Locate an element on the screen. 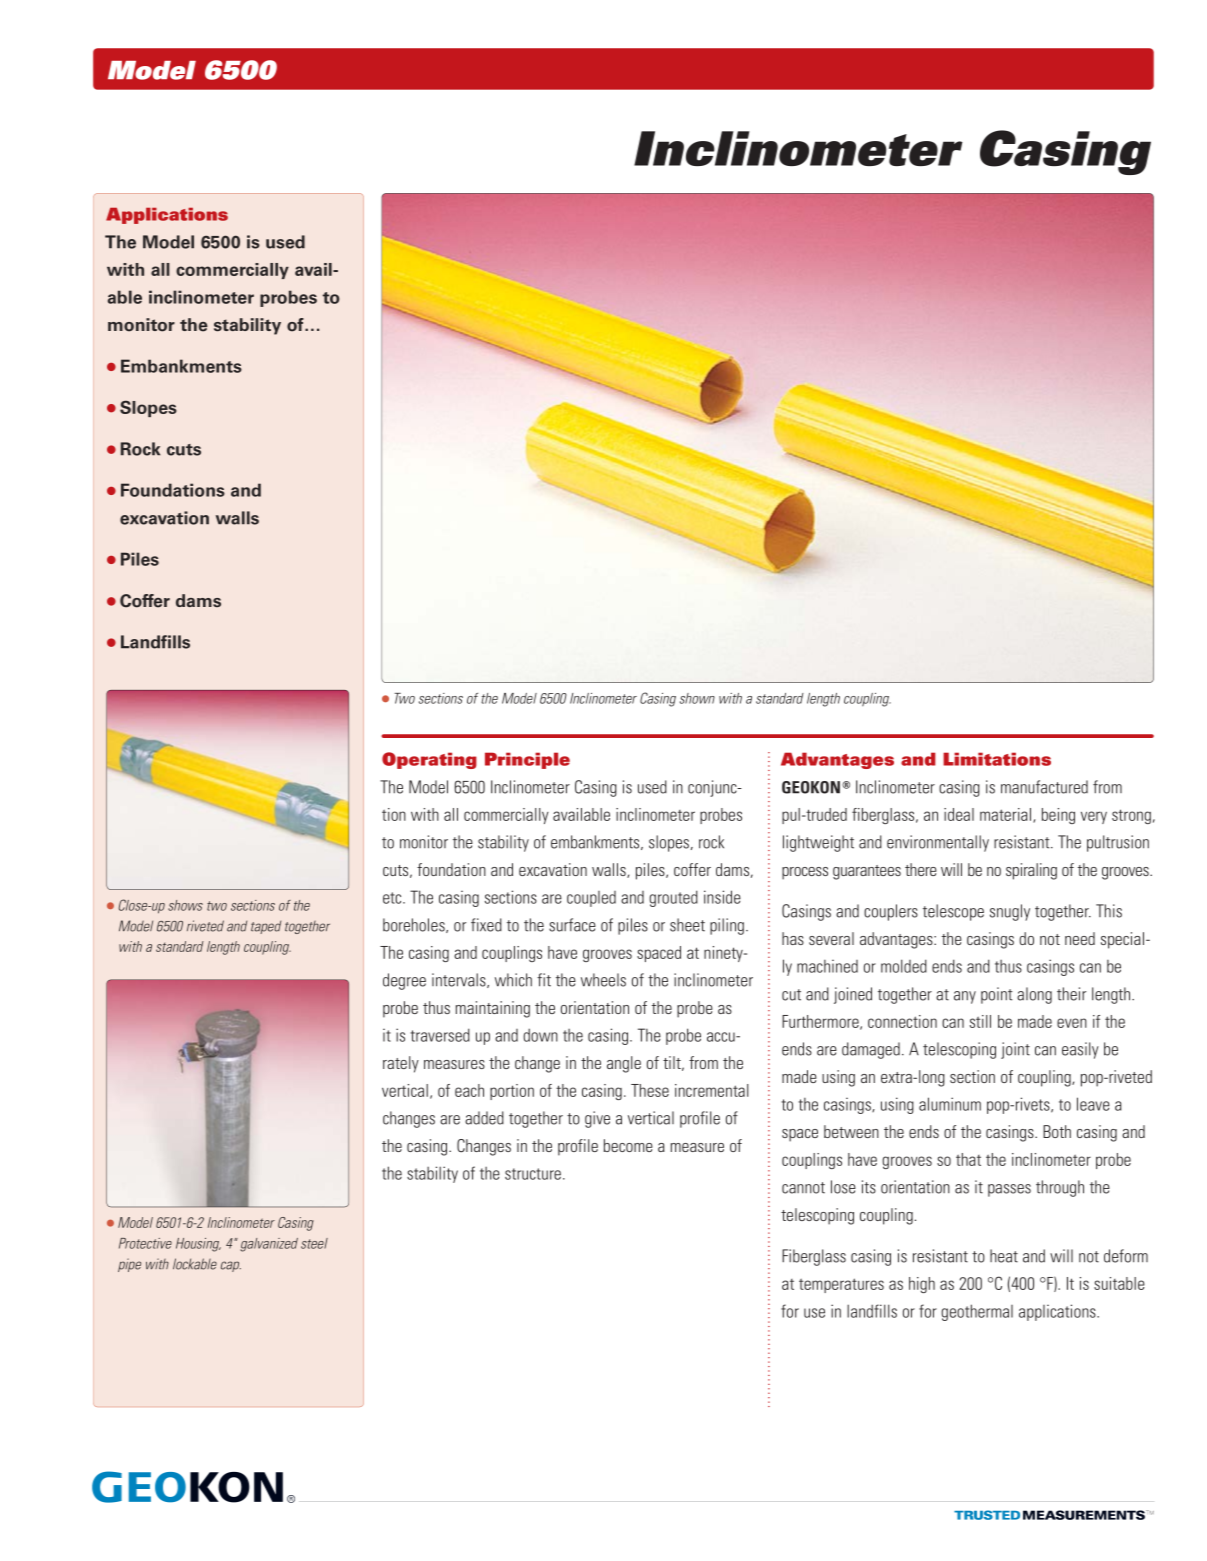 Image resolution: width=1207 pixels, height=1561 pixels. added is located at coordinates (484, 1118).
